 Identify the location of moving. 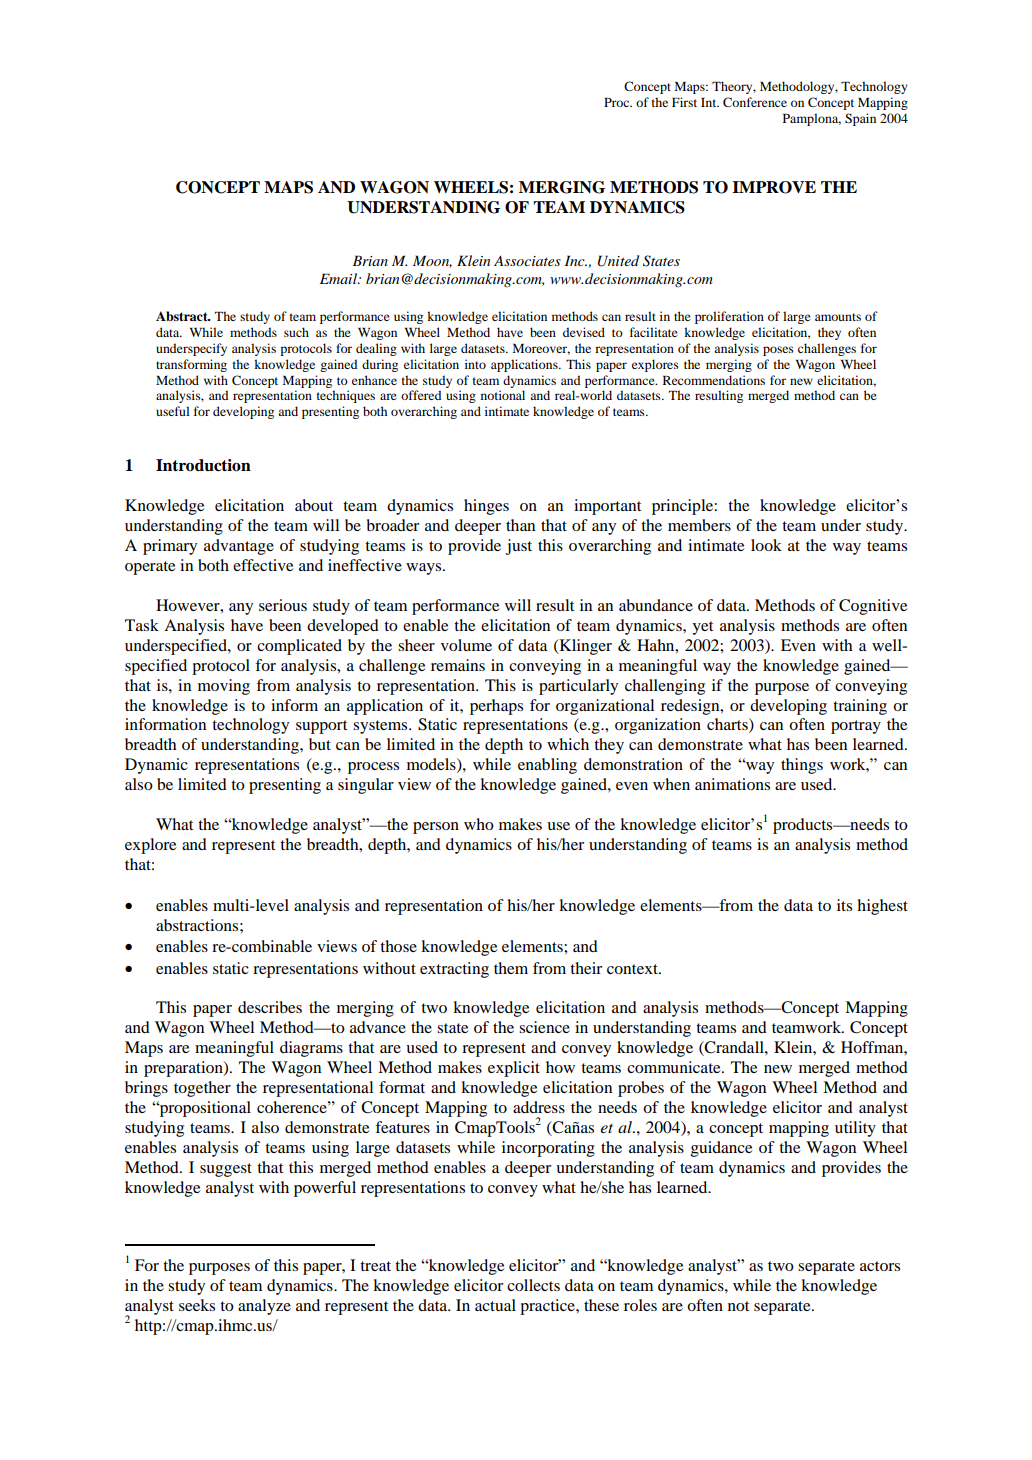
(224, 687).
